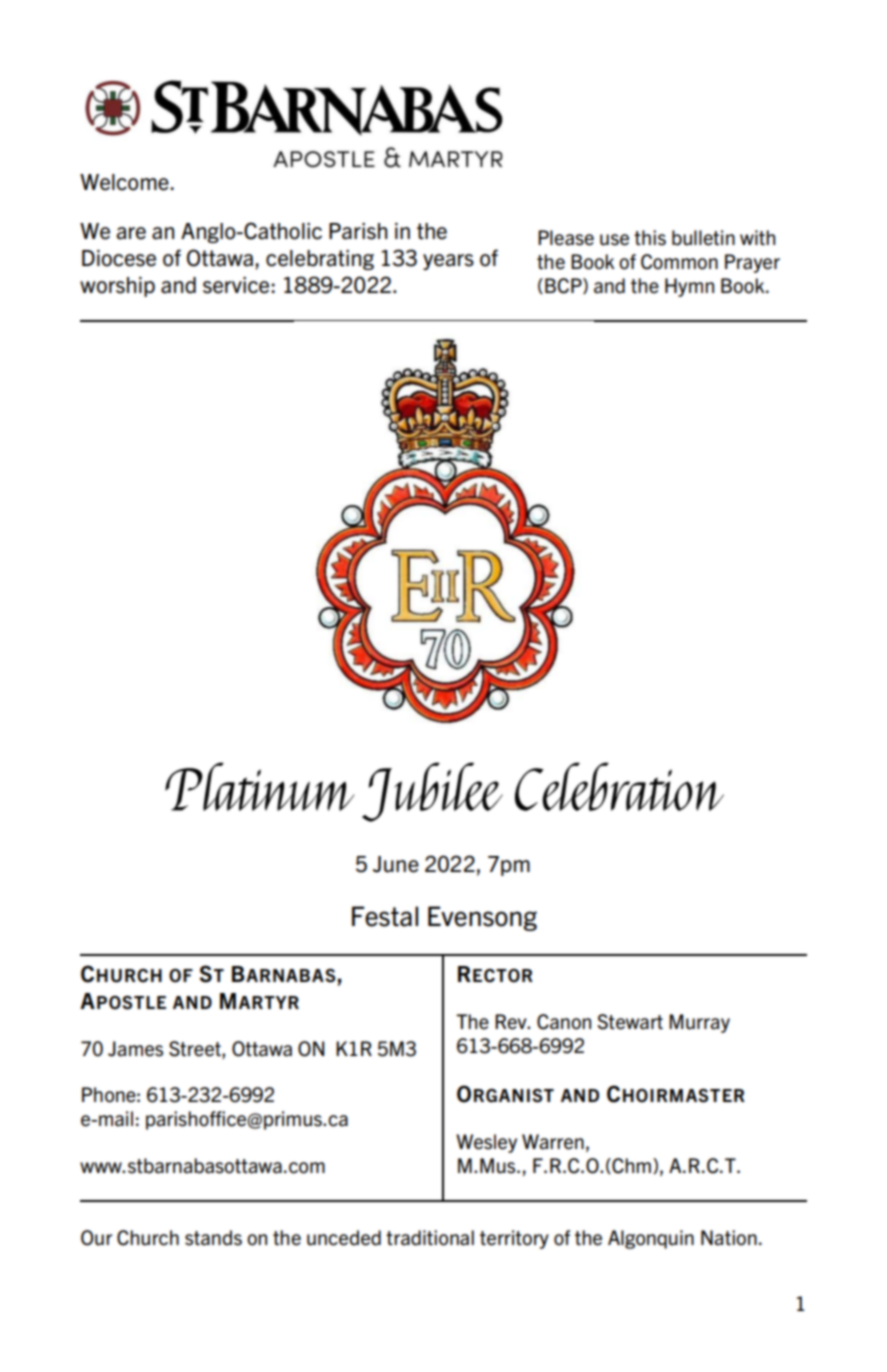 The width and height of the screenshot is (887, 1372). What do you see at coordinates (260, 786) in the screenshot?
I see `Platinum` at bounding box center [260, 786].
